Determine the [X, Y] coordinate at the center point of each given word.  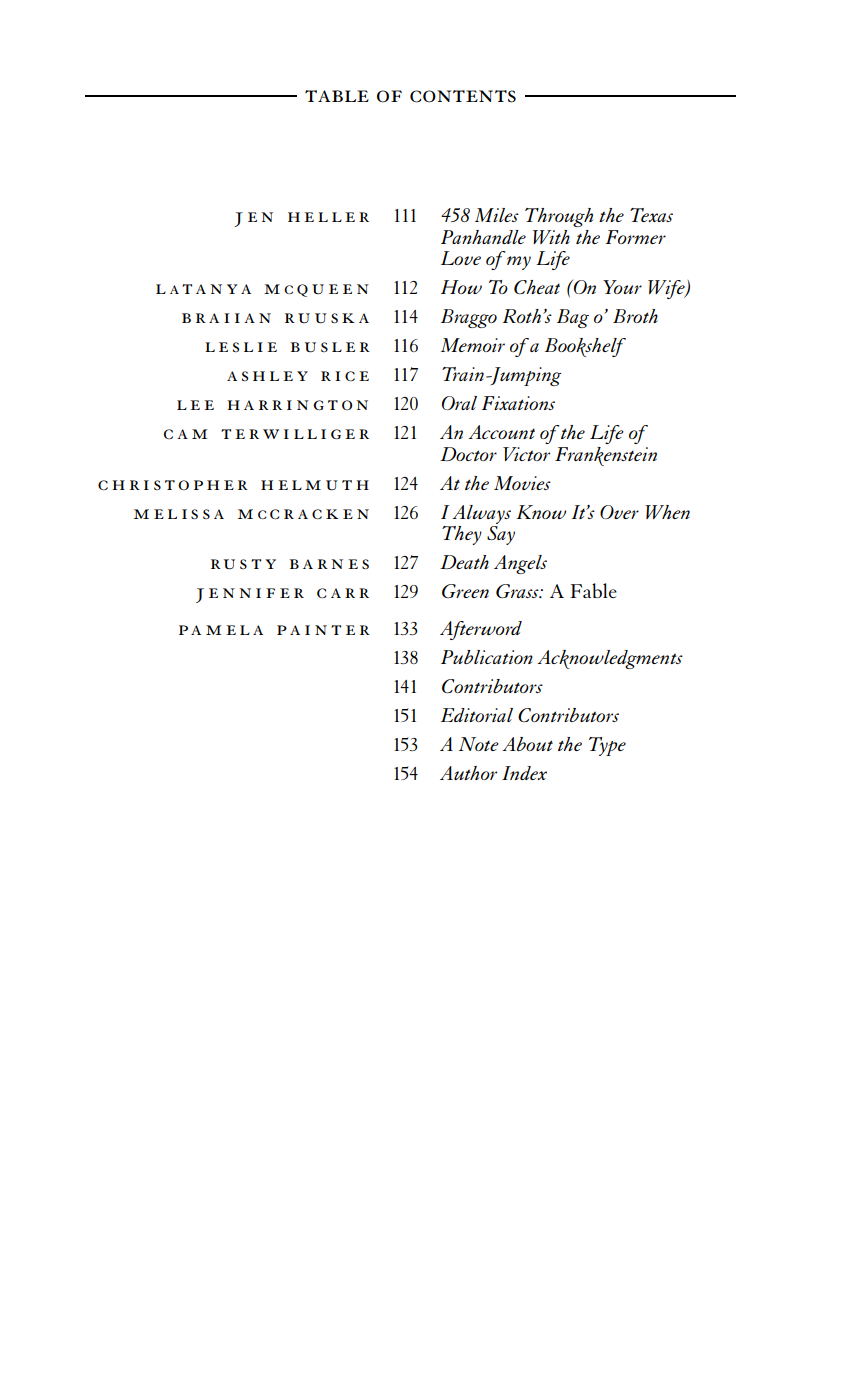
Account [501, 432]
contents [463, 96]
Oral [459, 403]
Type [607, 746]
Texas [651, 215]
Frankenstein [606, 456]
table [337, 96]
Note [479, 744]
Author [468, 773]
